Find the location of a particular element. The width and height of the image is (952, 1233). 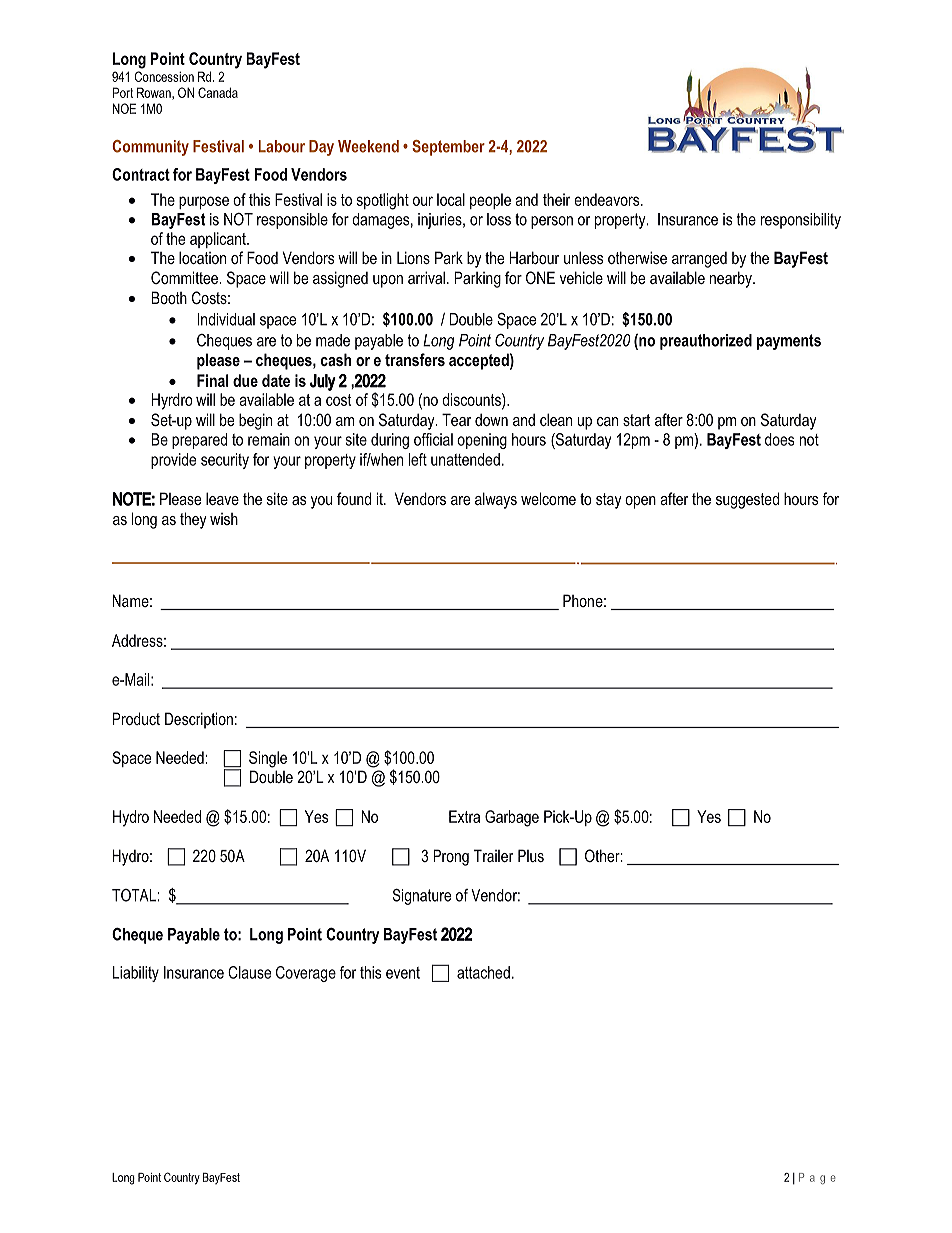

Extra is located at coordinates (464, 816).
